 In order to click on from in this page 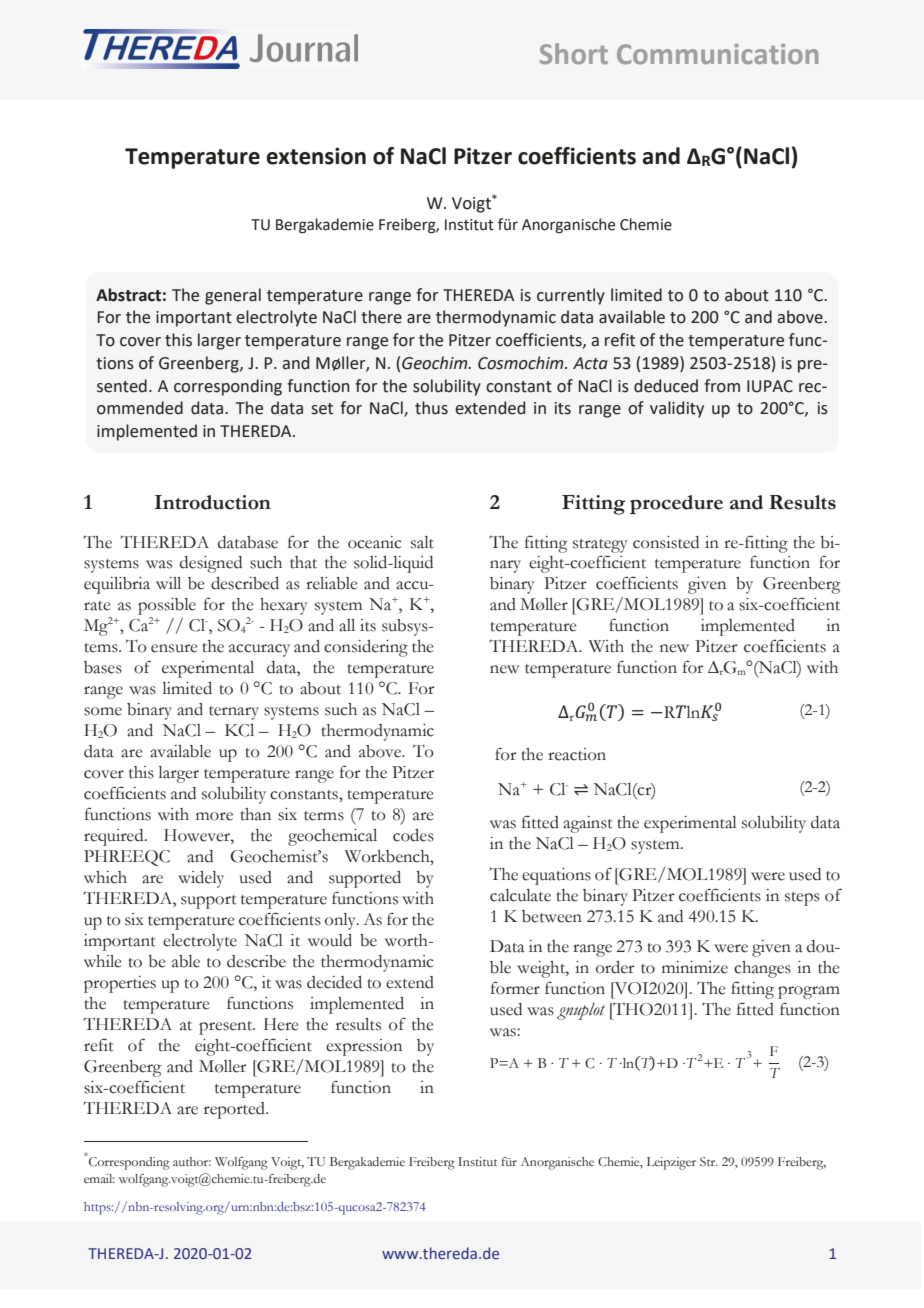, I will do `click(722, 386)`.
